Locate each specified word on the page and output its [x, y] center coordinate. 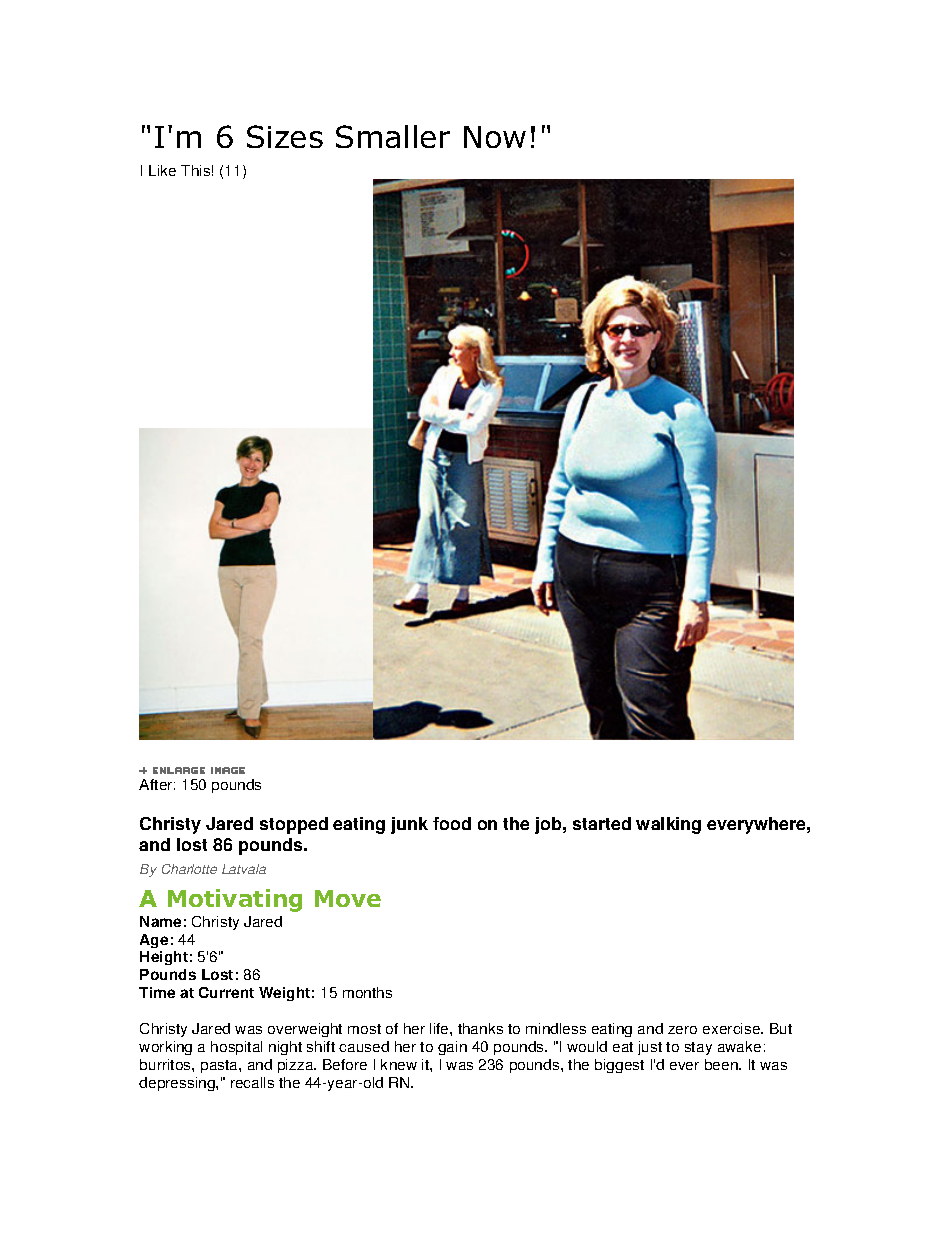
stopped [294, 825]
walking [668, 825]
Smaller [393, 136]
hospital [236, 1048]
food [452, 823]
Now [495, 137]
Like [162, 170]
